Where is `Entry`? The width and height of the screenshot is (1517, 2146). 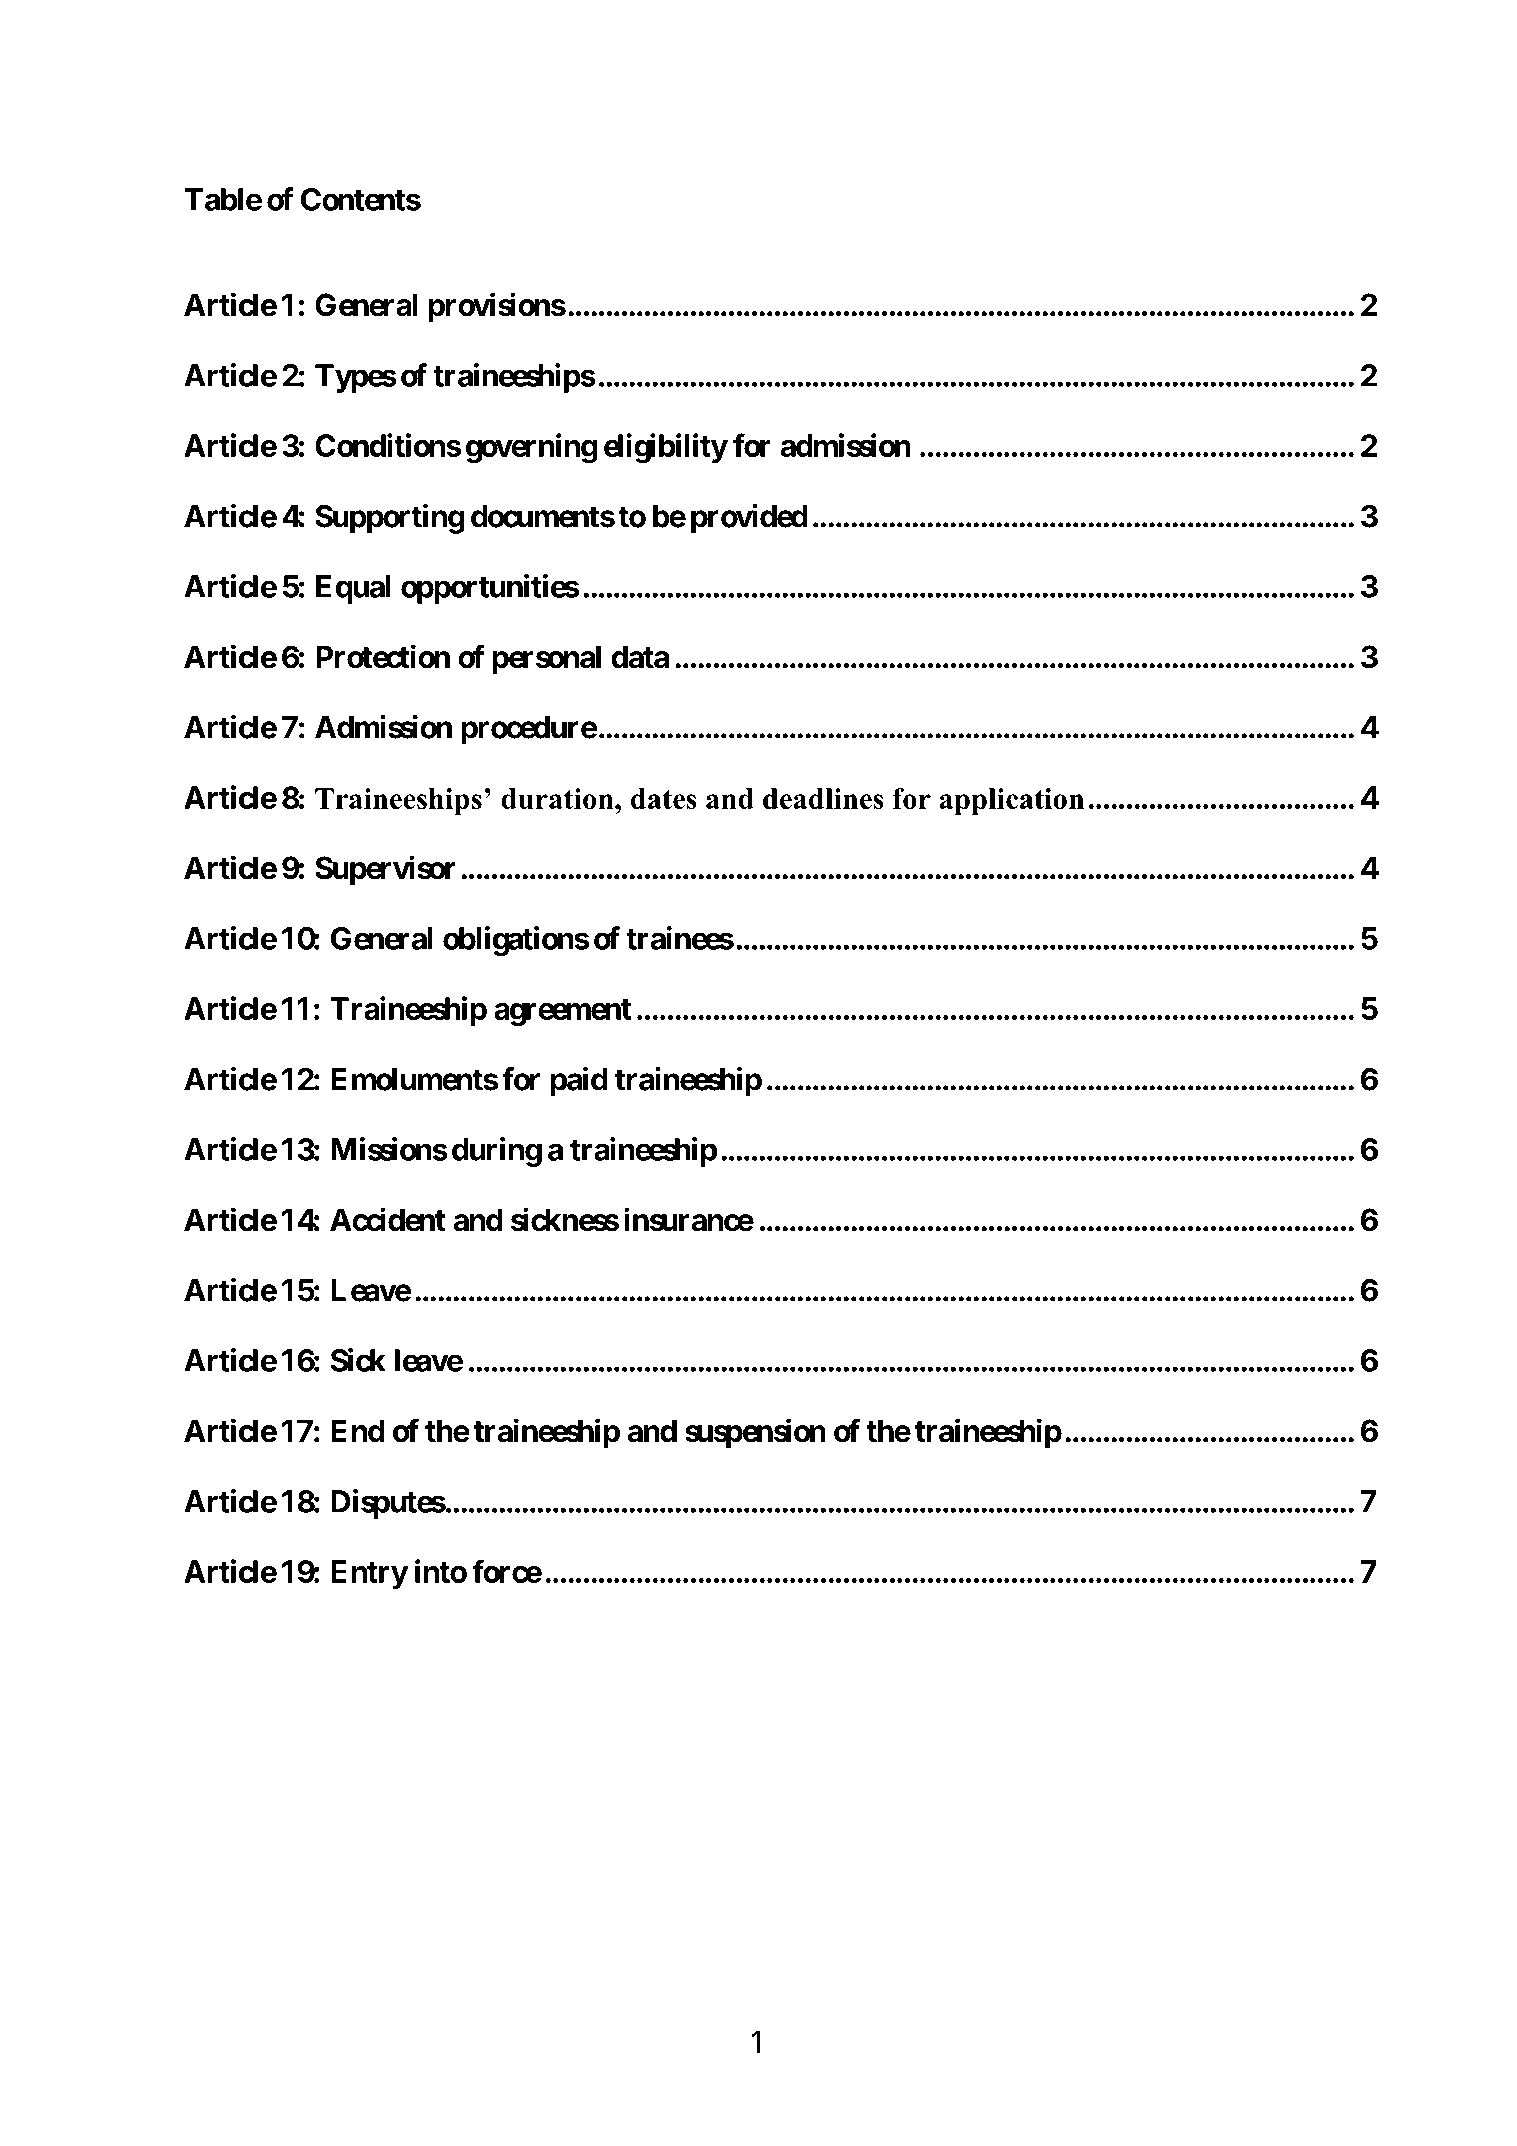 Entry is located at coordinates (369, 1574).
